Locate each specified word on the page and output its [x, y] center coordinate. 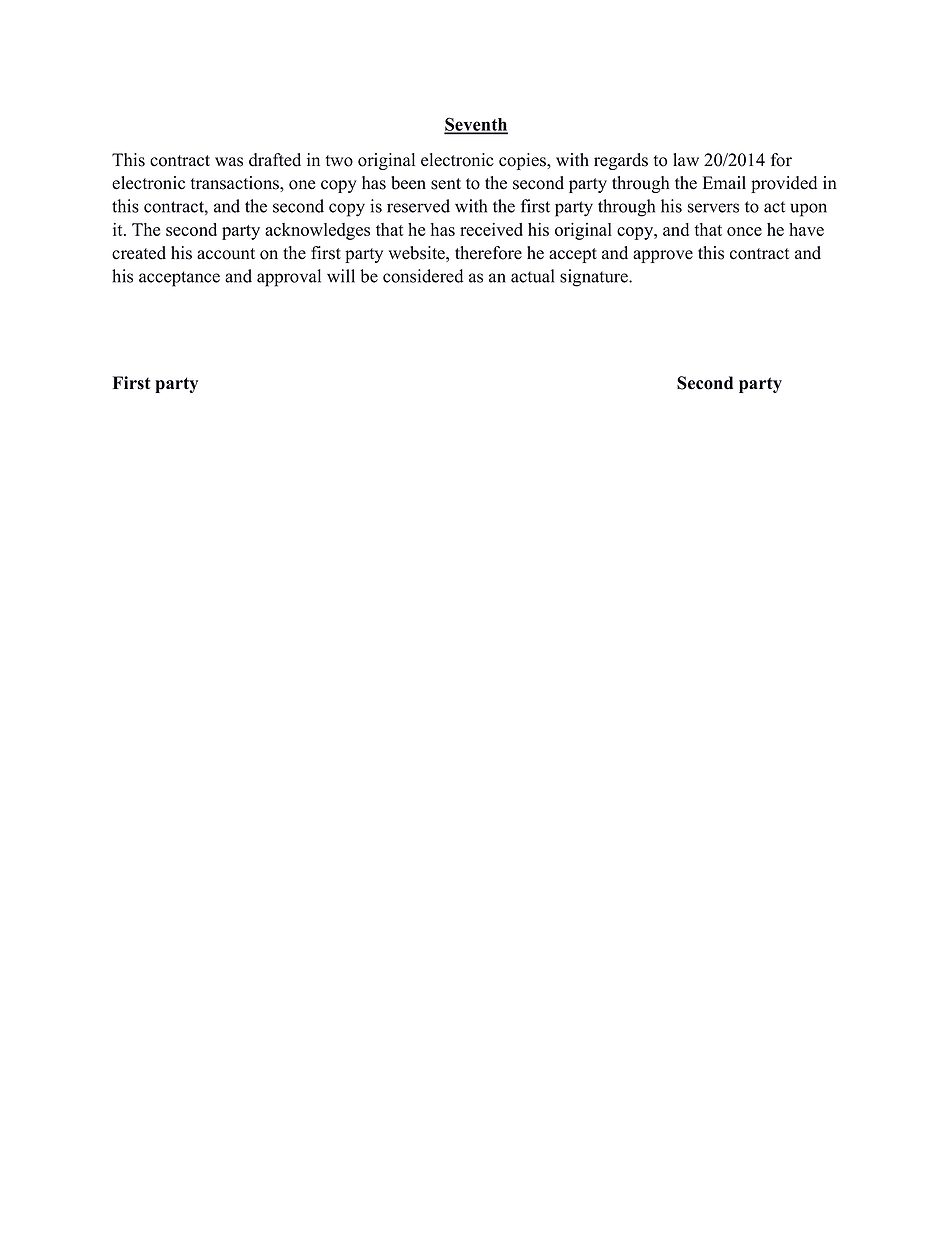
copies [523, 161]
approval [289, 278]
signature [595, 278]
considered [423, 276]
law [686, 159]
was [229, 162]
